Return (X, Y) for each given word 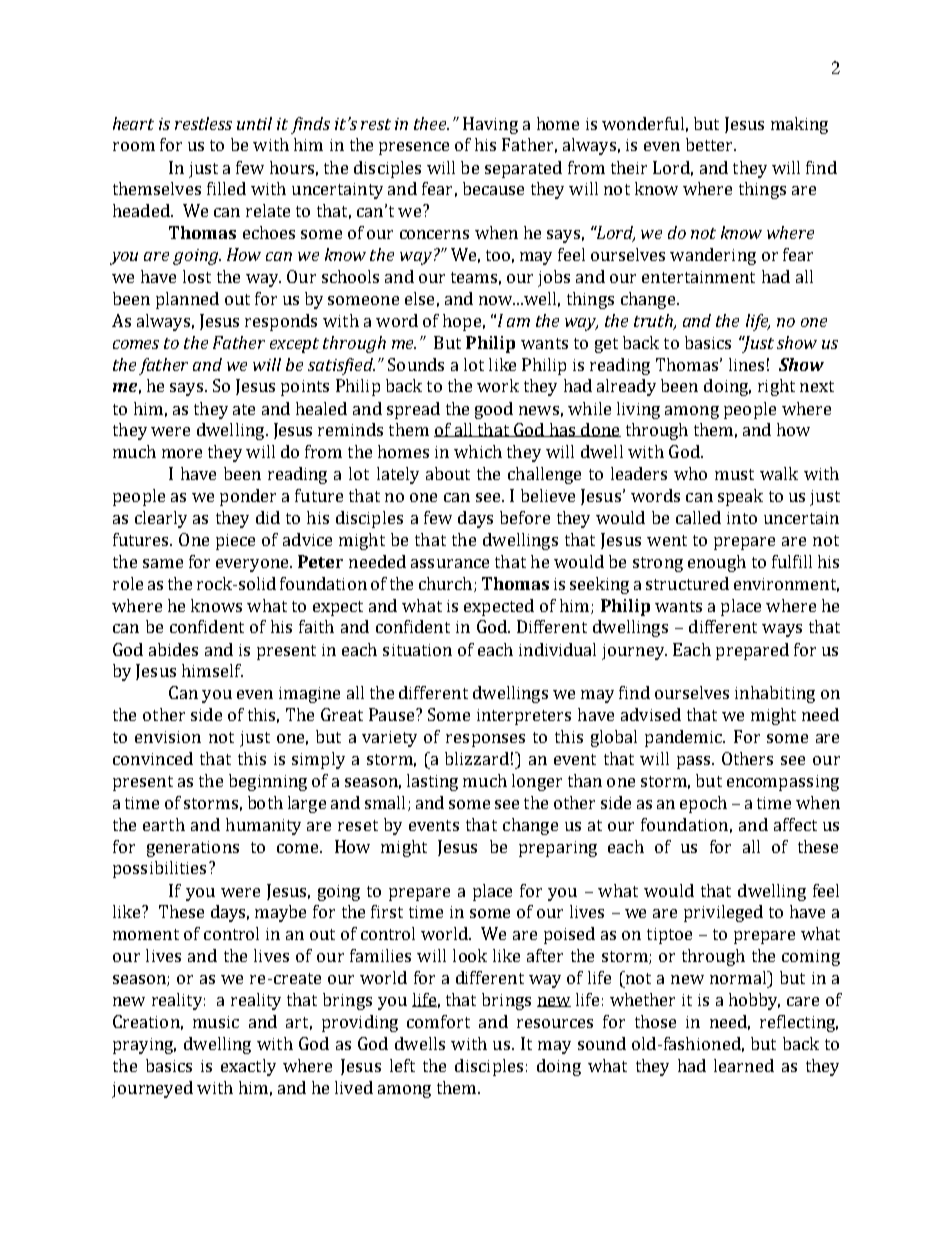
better (710, 144)
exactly (248, 1067)
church (445, 583)
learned (744, 1065)
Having (490, 125)
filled (226, 188)
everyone (253, 565)
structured (687, 583)
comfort (438, 1021)
